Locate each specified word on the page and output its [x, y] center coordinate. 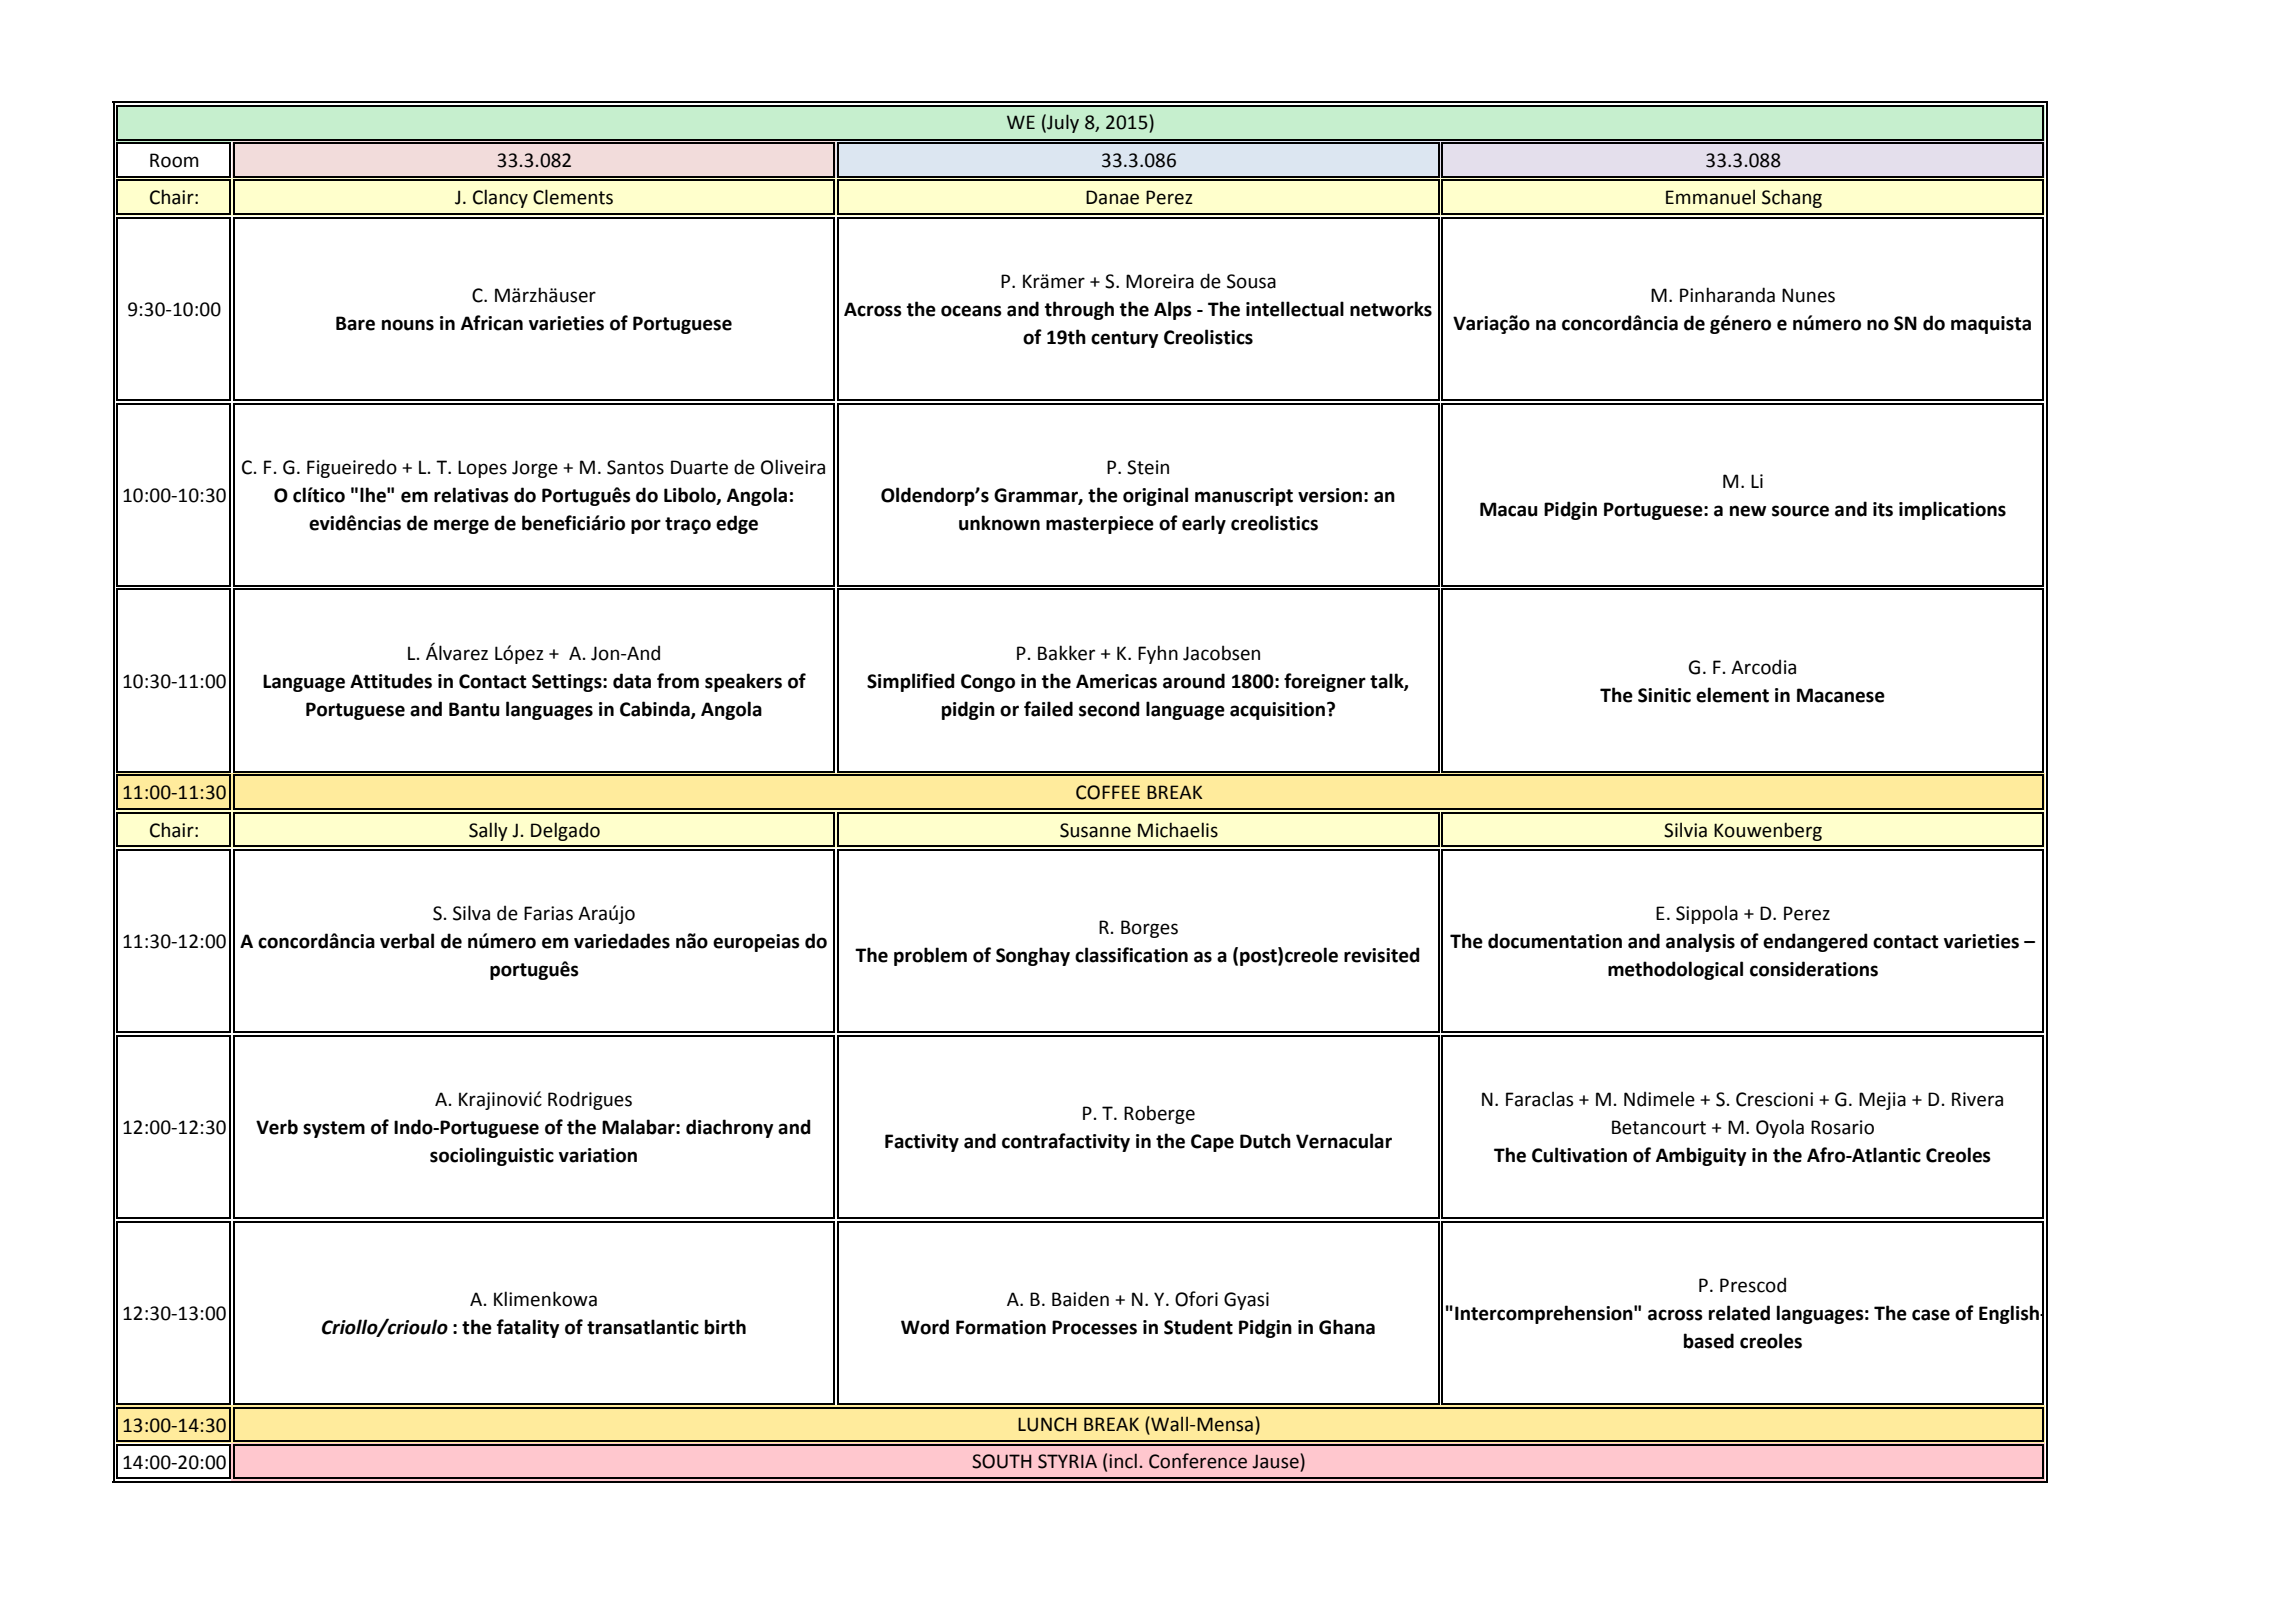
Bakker [1066, 653]
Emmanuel [1710, 197]
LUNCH [1047, 1424]
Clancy [500, 198]
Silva [471, 913]
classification [1131, 955]
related [1739, 1313]
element [1732, 695]
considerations [1814, 969]
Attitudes [391, 681]
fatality [528, 1328]
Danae [1112, 197]
